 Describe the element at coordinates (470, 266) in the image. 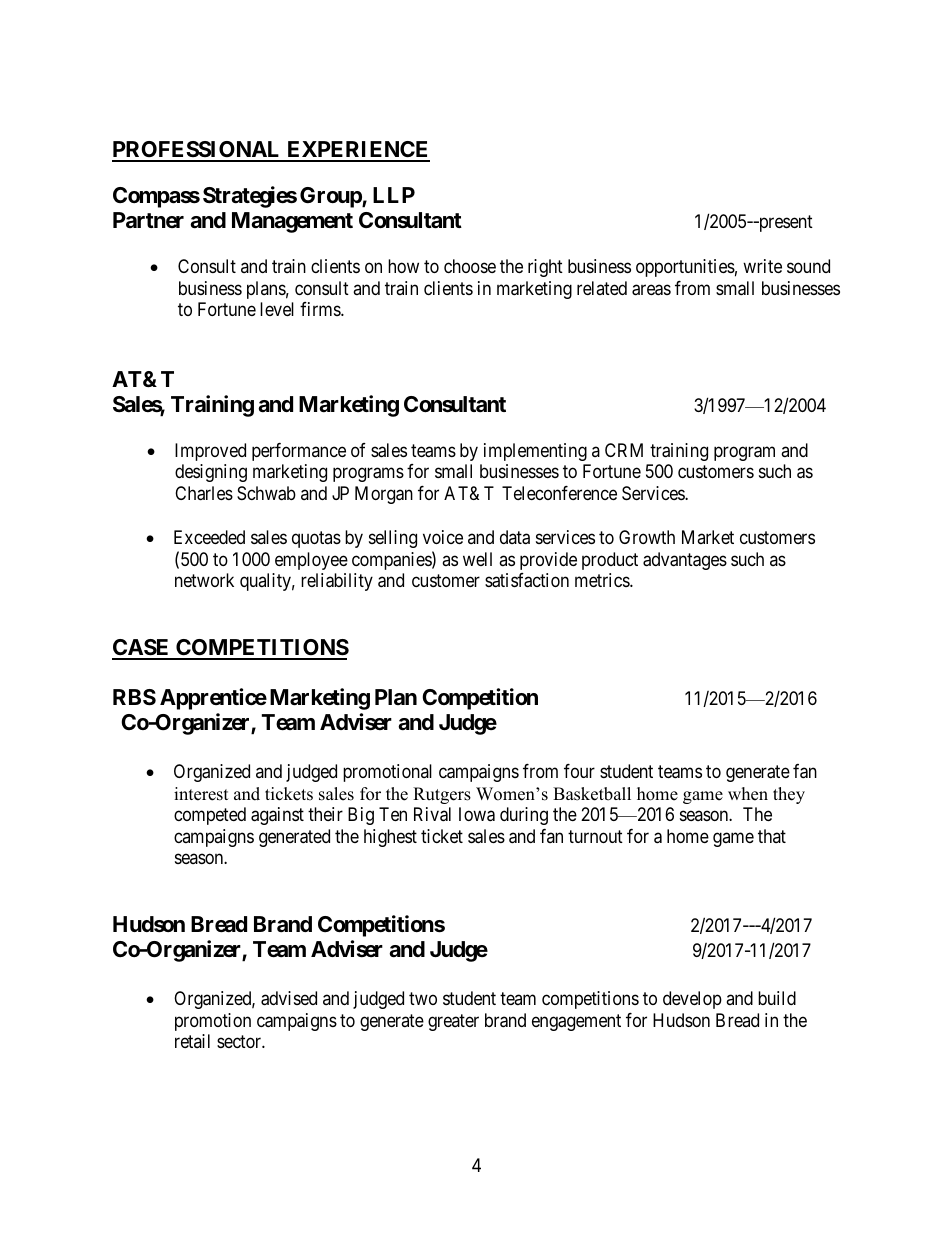

I see `choose` at that location.
